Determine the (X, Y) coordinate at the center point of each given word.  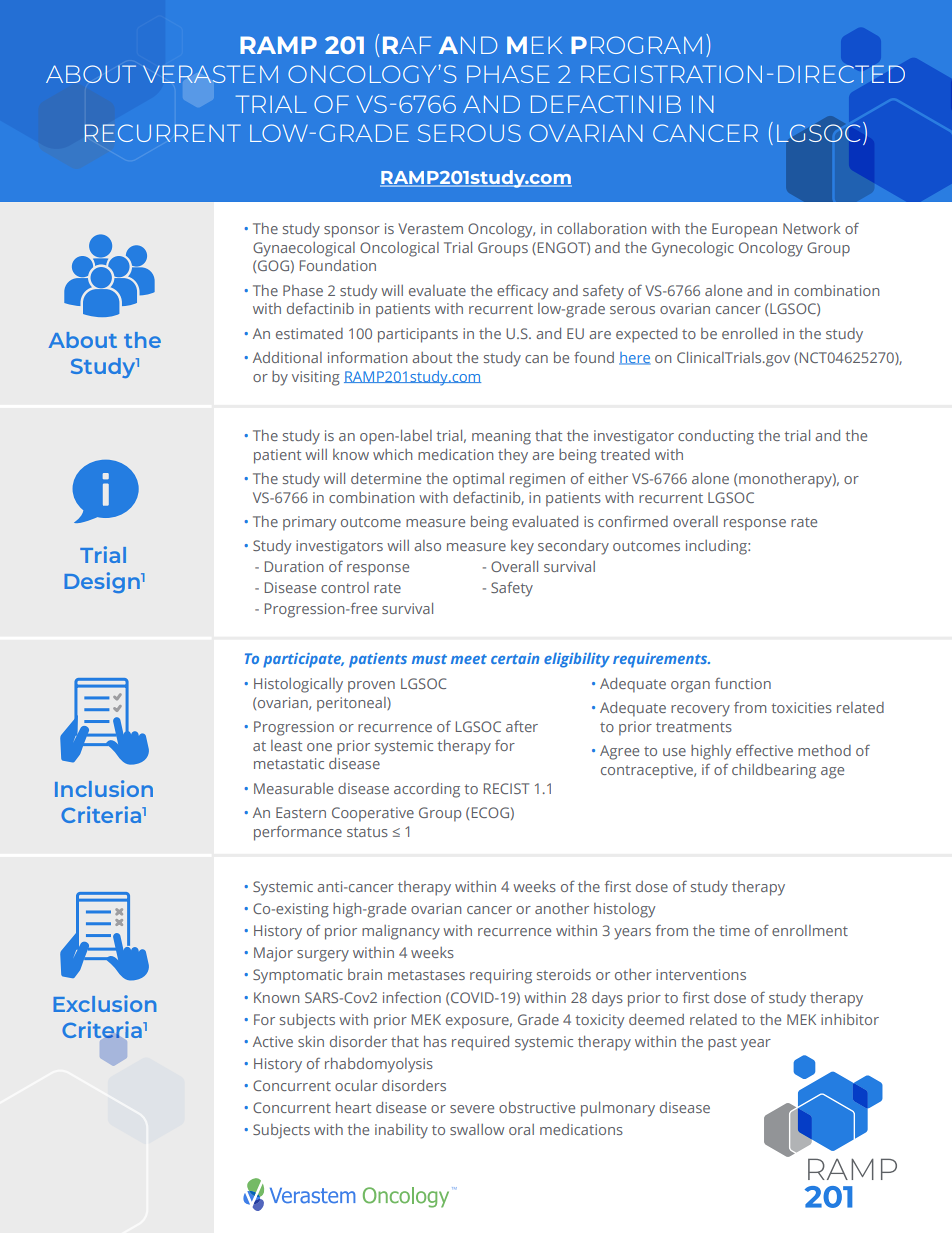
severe (472, 1109)
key (522, 547)
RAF (407, 45)
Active (273, 1041)
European (744, 230)
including (717, 547)
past (722, 1044)
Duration (294, 566)
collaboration (601, 228)
